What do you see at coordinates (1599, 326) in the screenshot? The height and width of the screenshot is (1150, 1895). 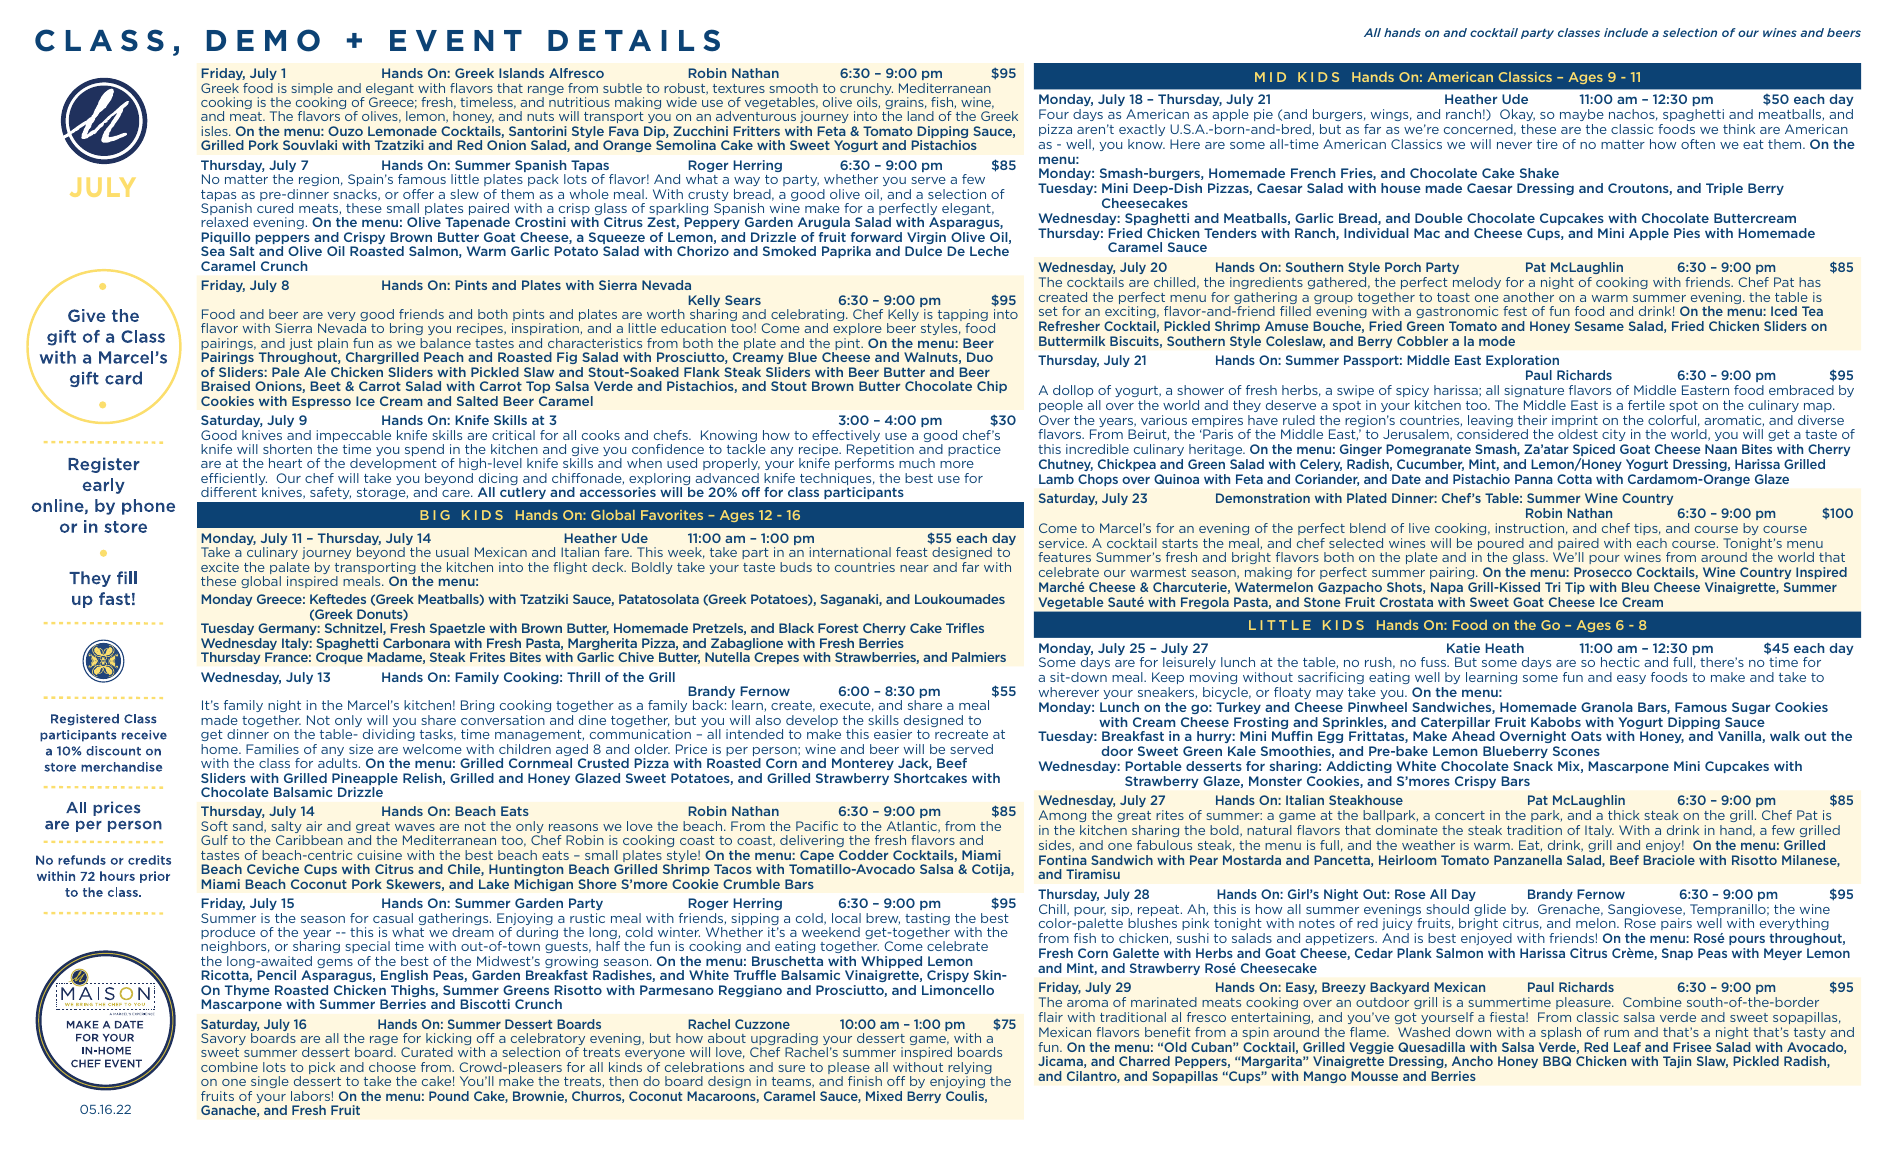 I see `Sesame` at bounding box center [1599, 326].
